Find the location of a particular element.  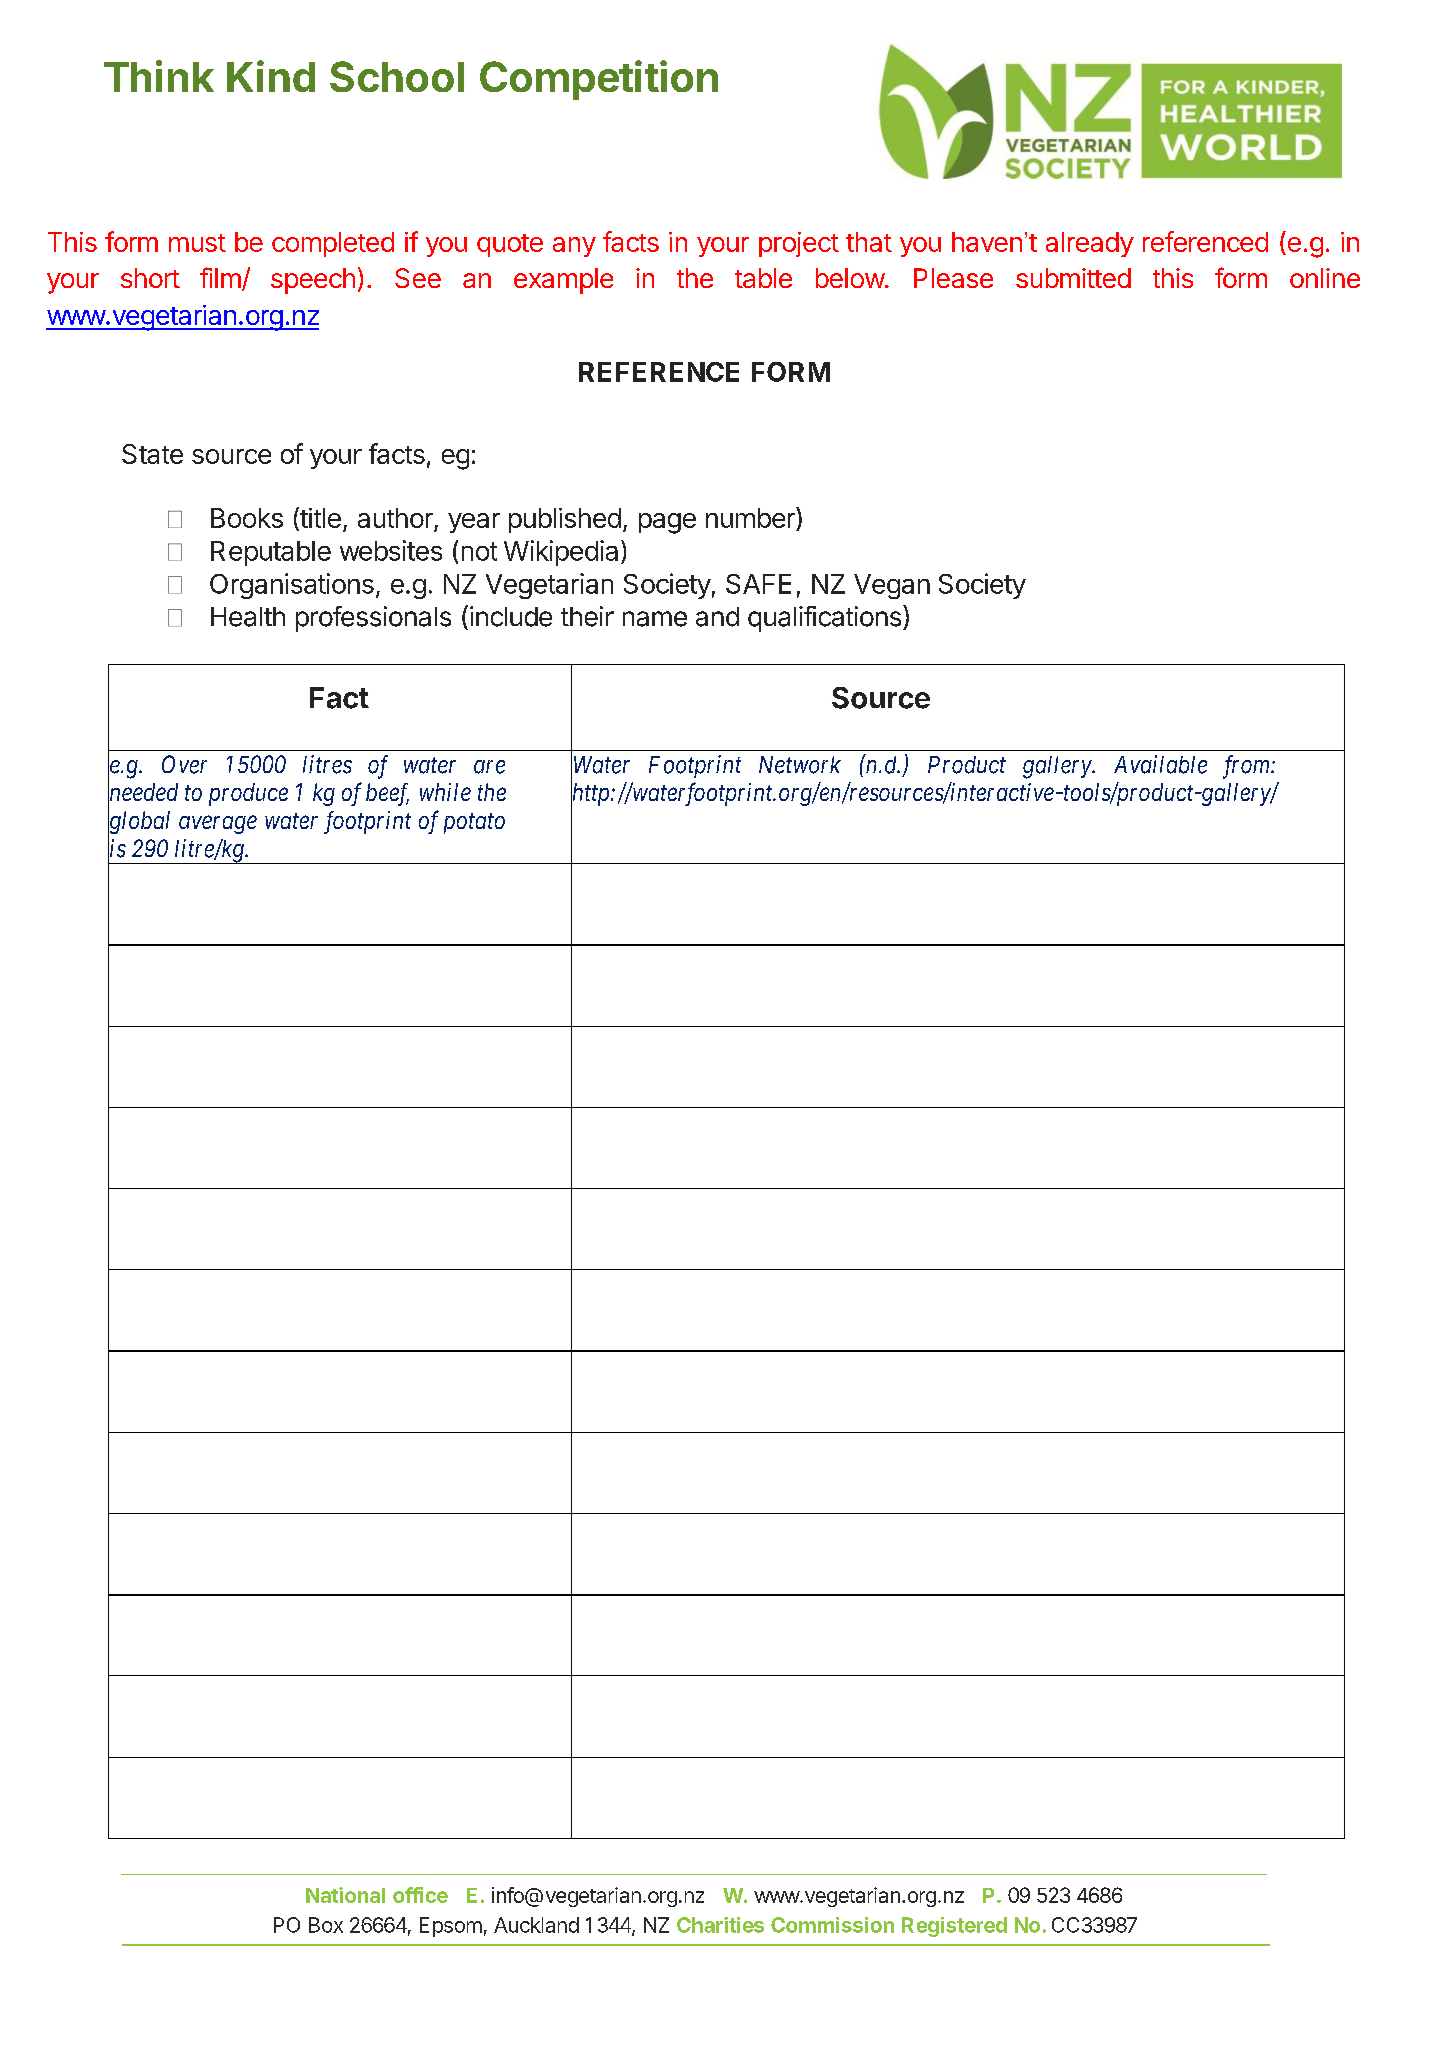

Competition is located at coordinates (599, 80).
